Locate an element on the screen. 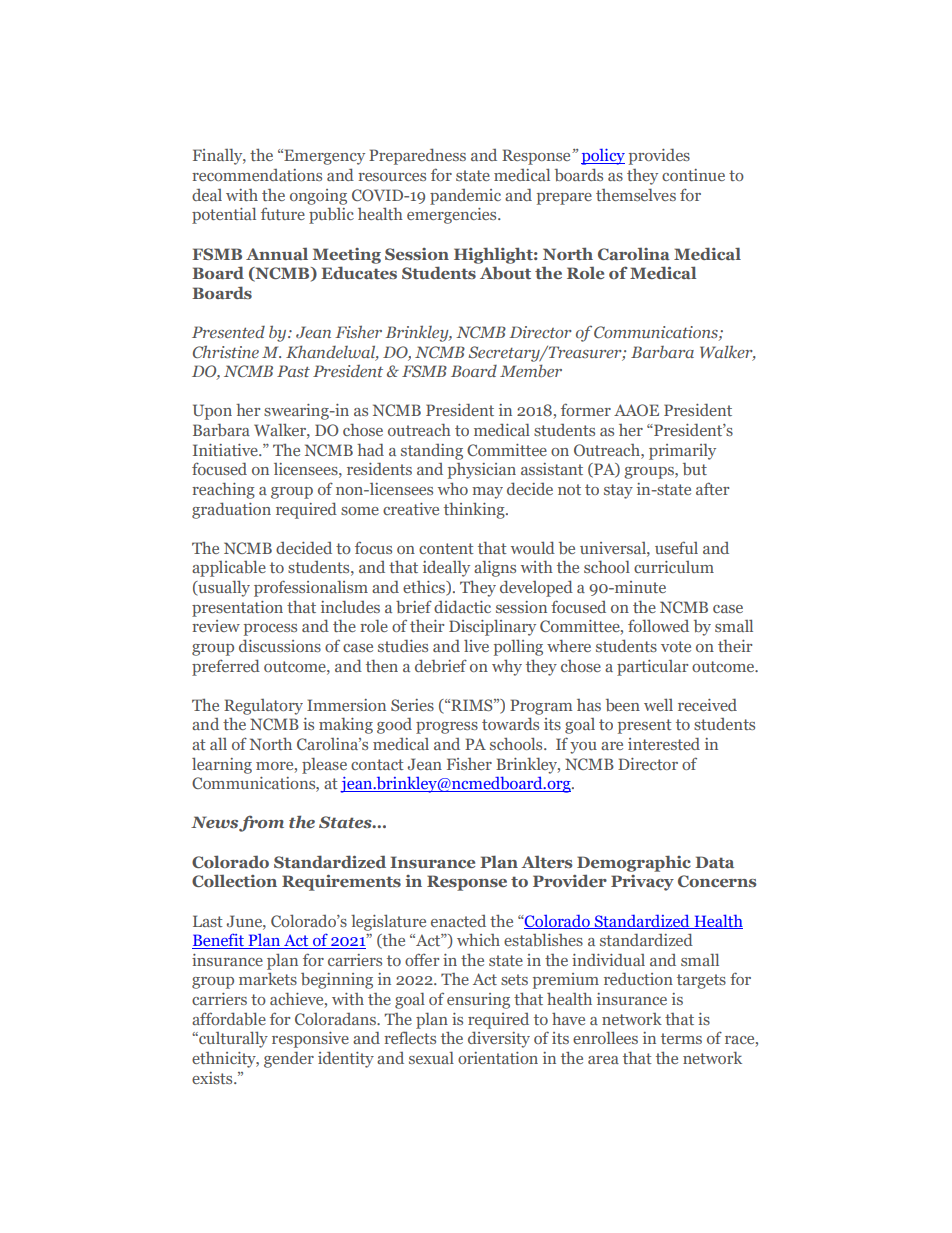 This screenshot has height=1233, width=952. sexual is located at coordinates (431, 1057).
